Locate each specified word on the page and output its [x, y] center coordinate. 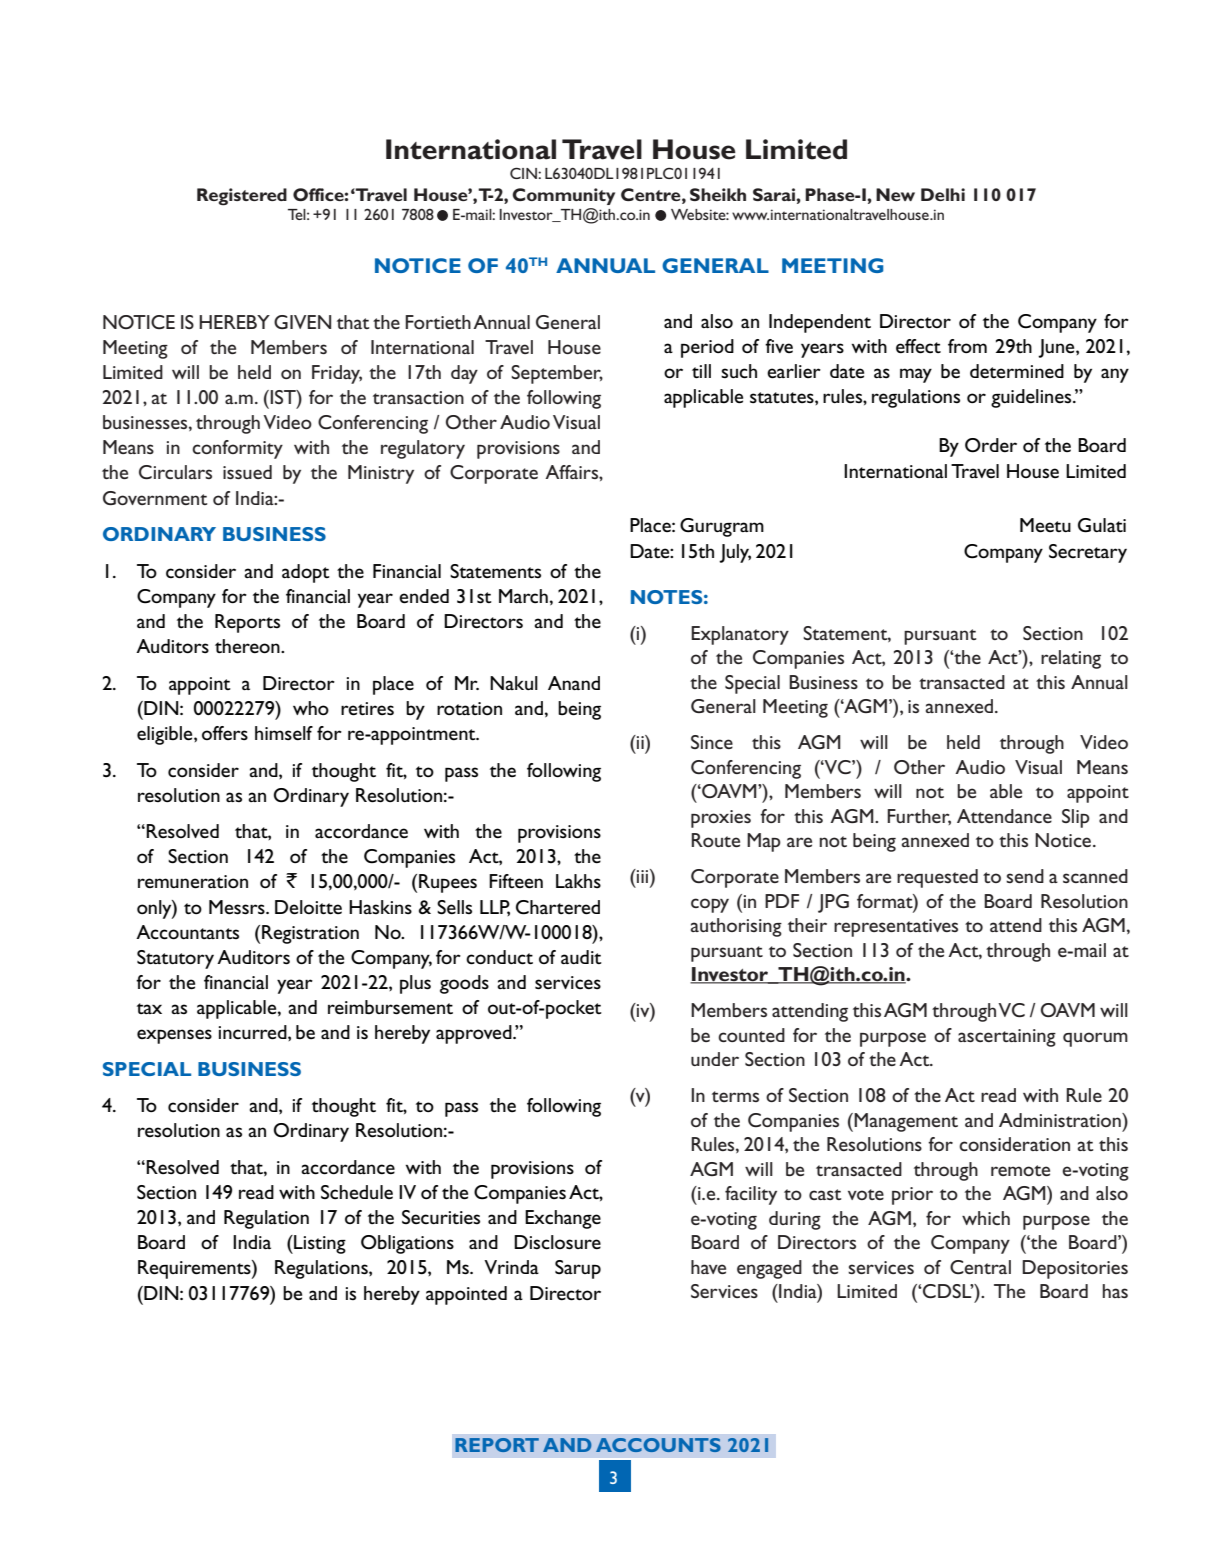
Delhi [943, 194]
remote [1020, 1170]
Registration [310, 934]
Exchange [563, 1219]
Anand [574, 683]
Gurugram [722, 527]
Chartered [558, 907]
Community [563, 196]
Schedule [357, 1192]
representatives [896, 928]
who [311, 708]
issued [247, 472]
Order [991, 445]
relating [1071, 659]
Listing [319, 1244]
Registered [242, 197]
